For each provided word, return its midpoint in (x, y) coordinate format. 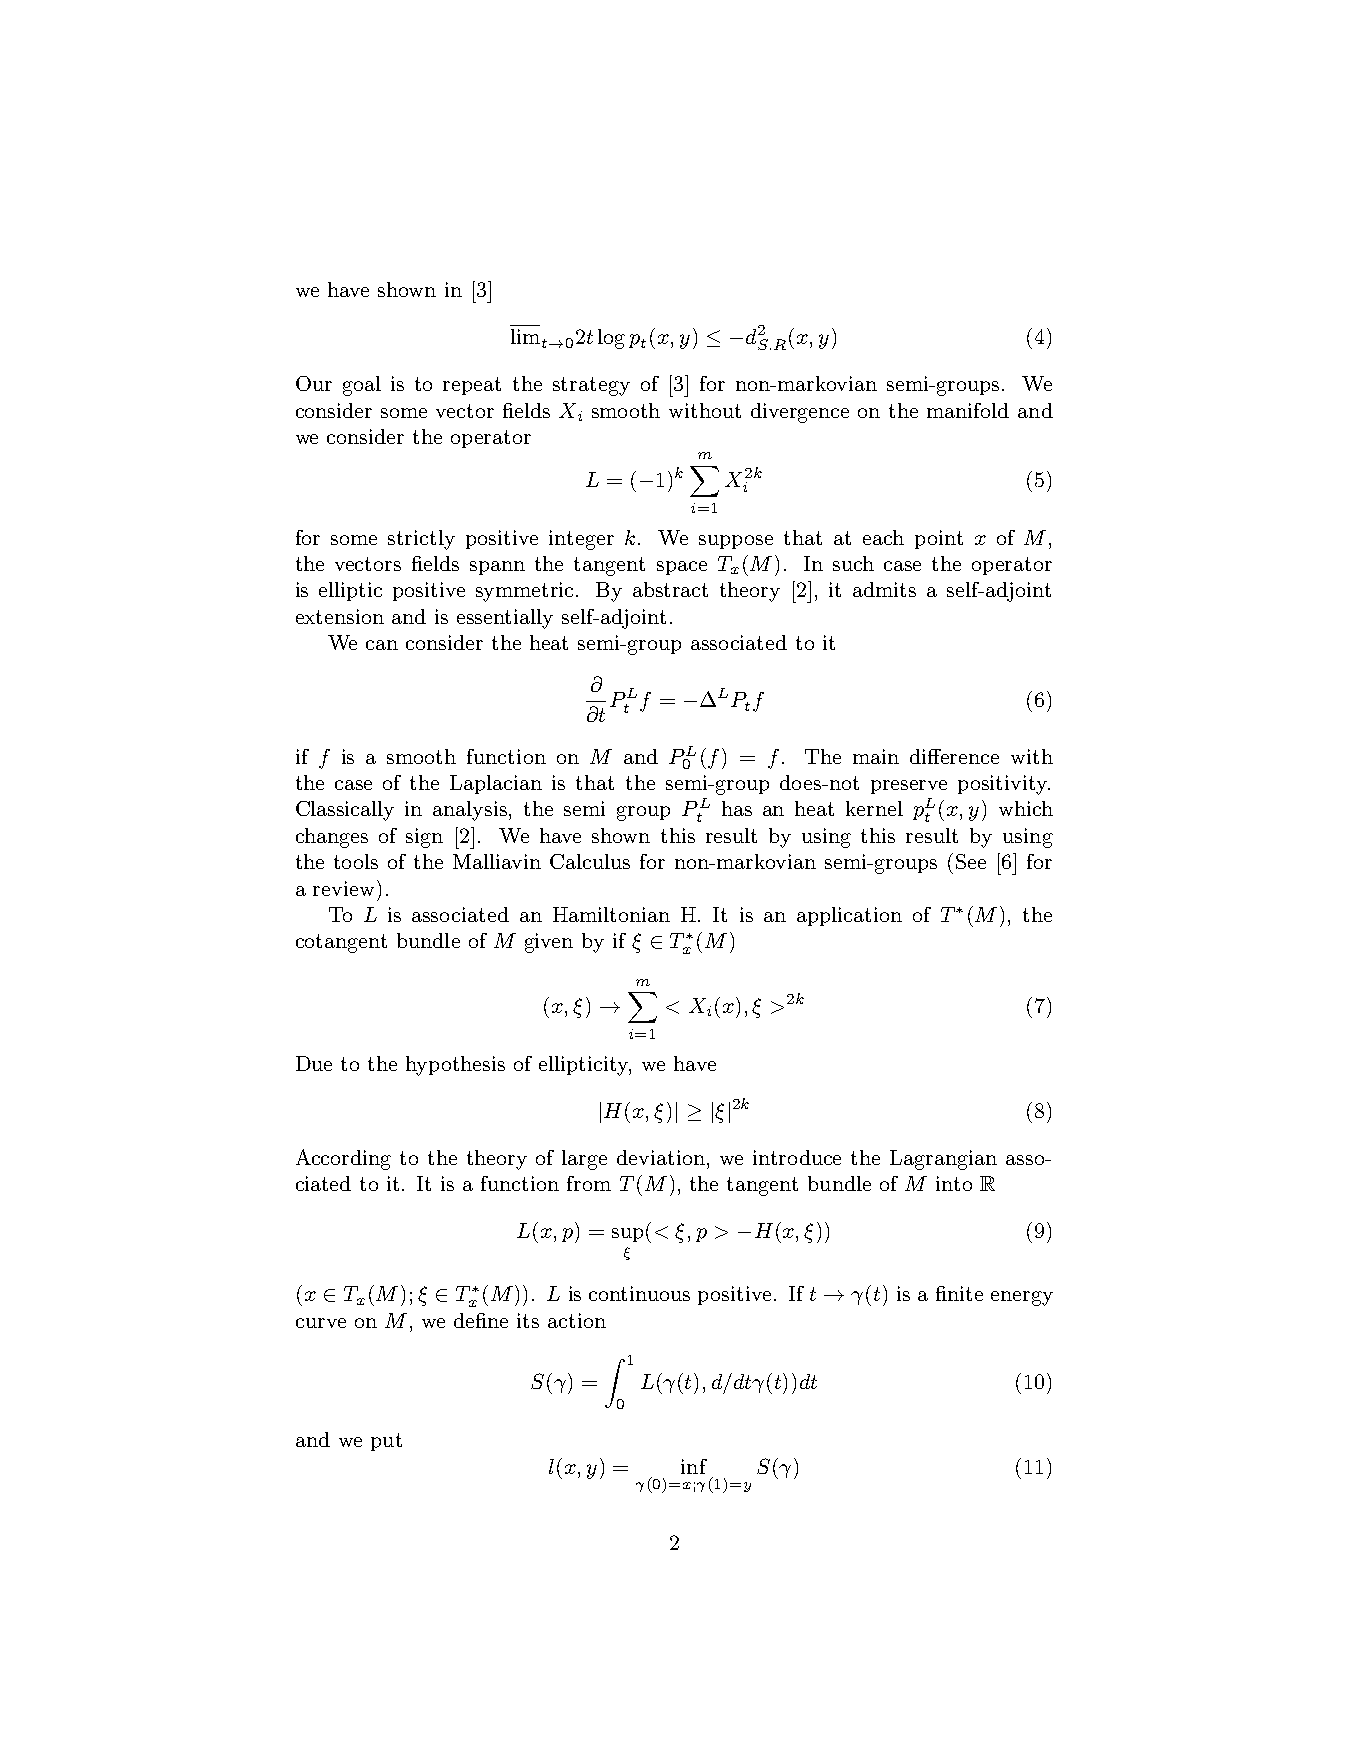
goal (362, 386)
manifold (968, 410)
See (971, 861)
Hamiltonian (611, 914)
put (386, 1442)
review (343, 888)
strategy (591, 386)
